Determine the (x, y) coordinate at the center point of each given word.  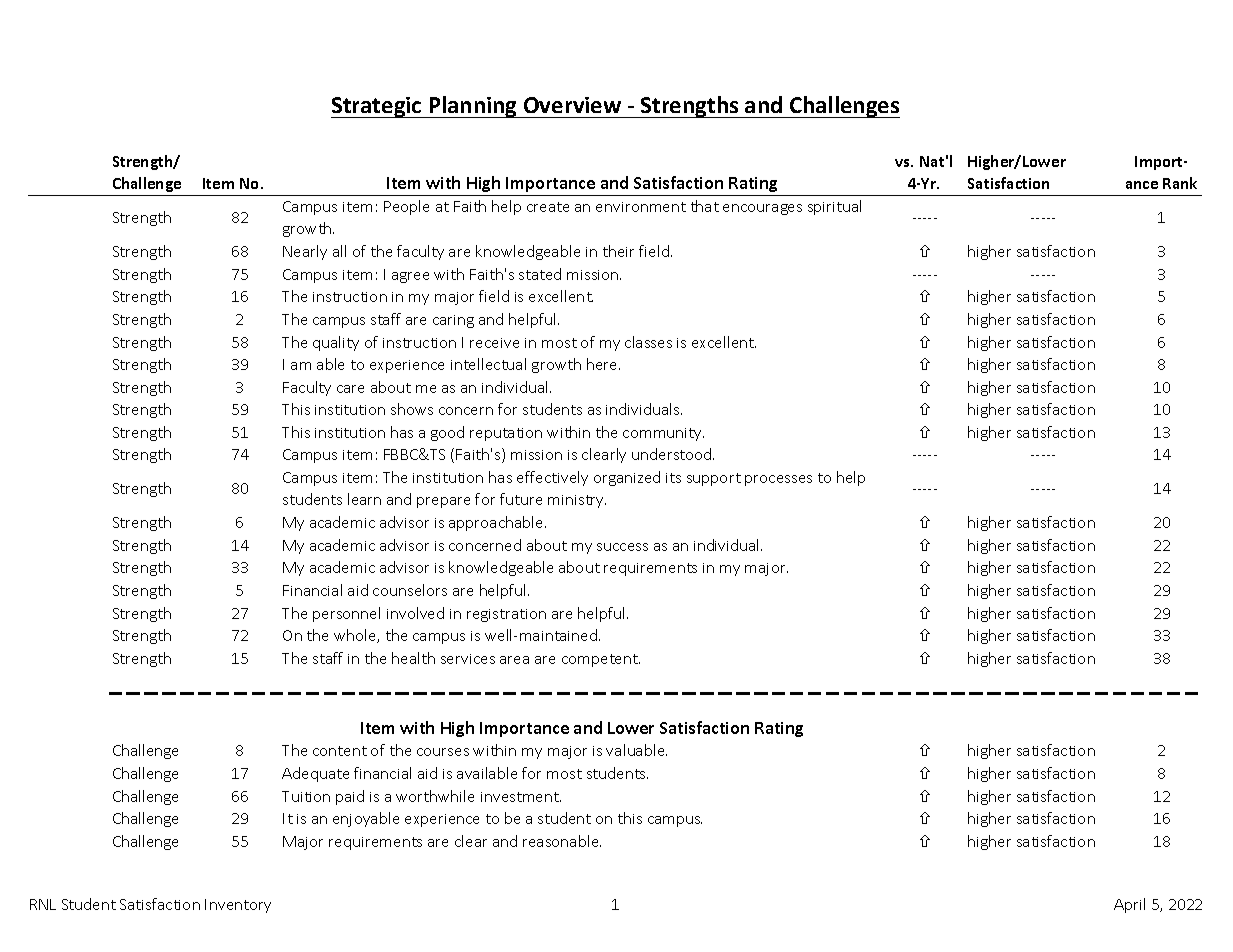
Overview (572, 105)
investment (521, 797)
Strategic (377, 107)
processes (778, 480)
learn (364, 499)
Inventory (238, 906)
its (673, 478)
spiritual (834, 207)
